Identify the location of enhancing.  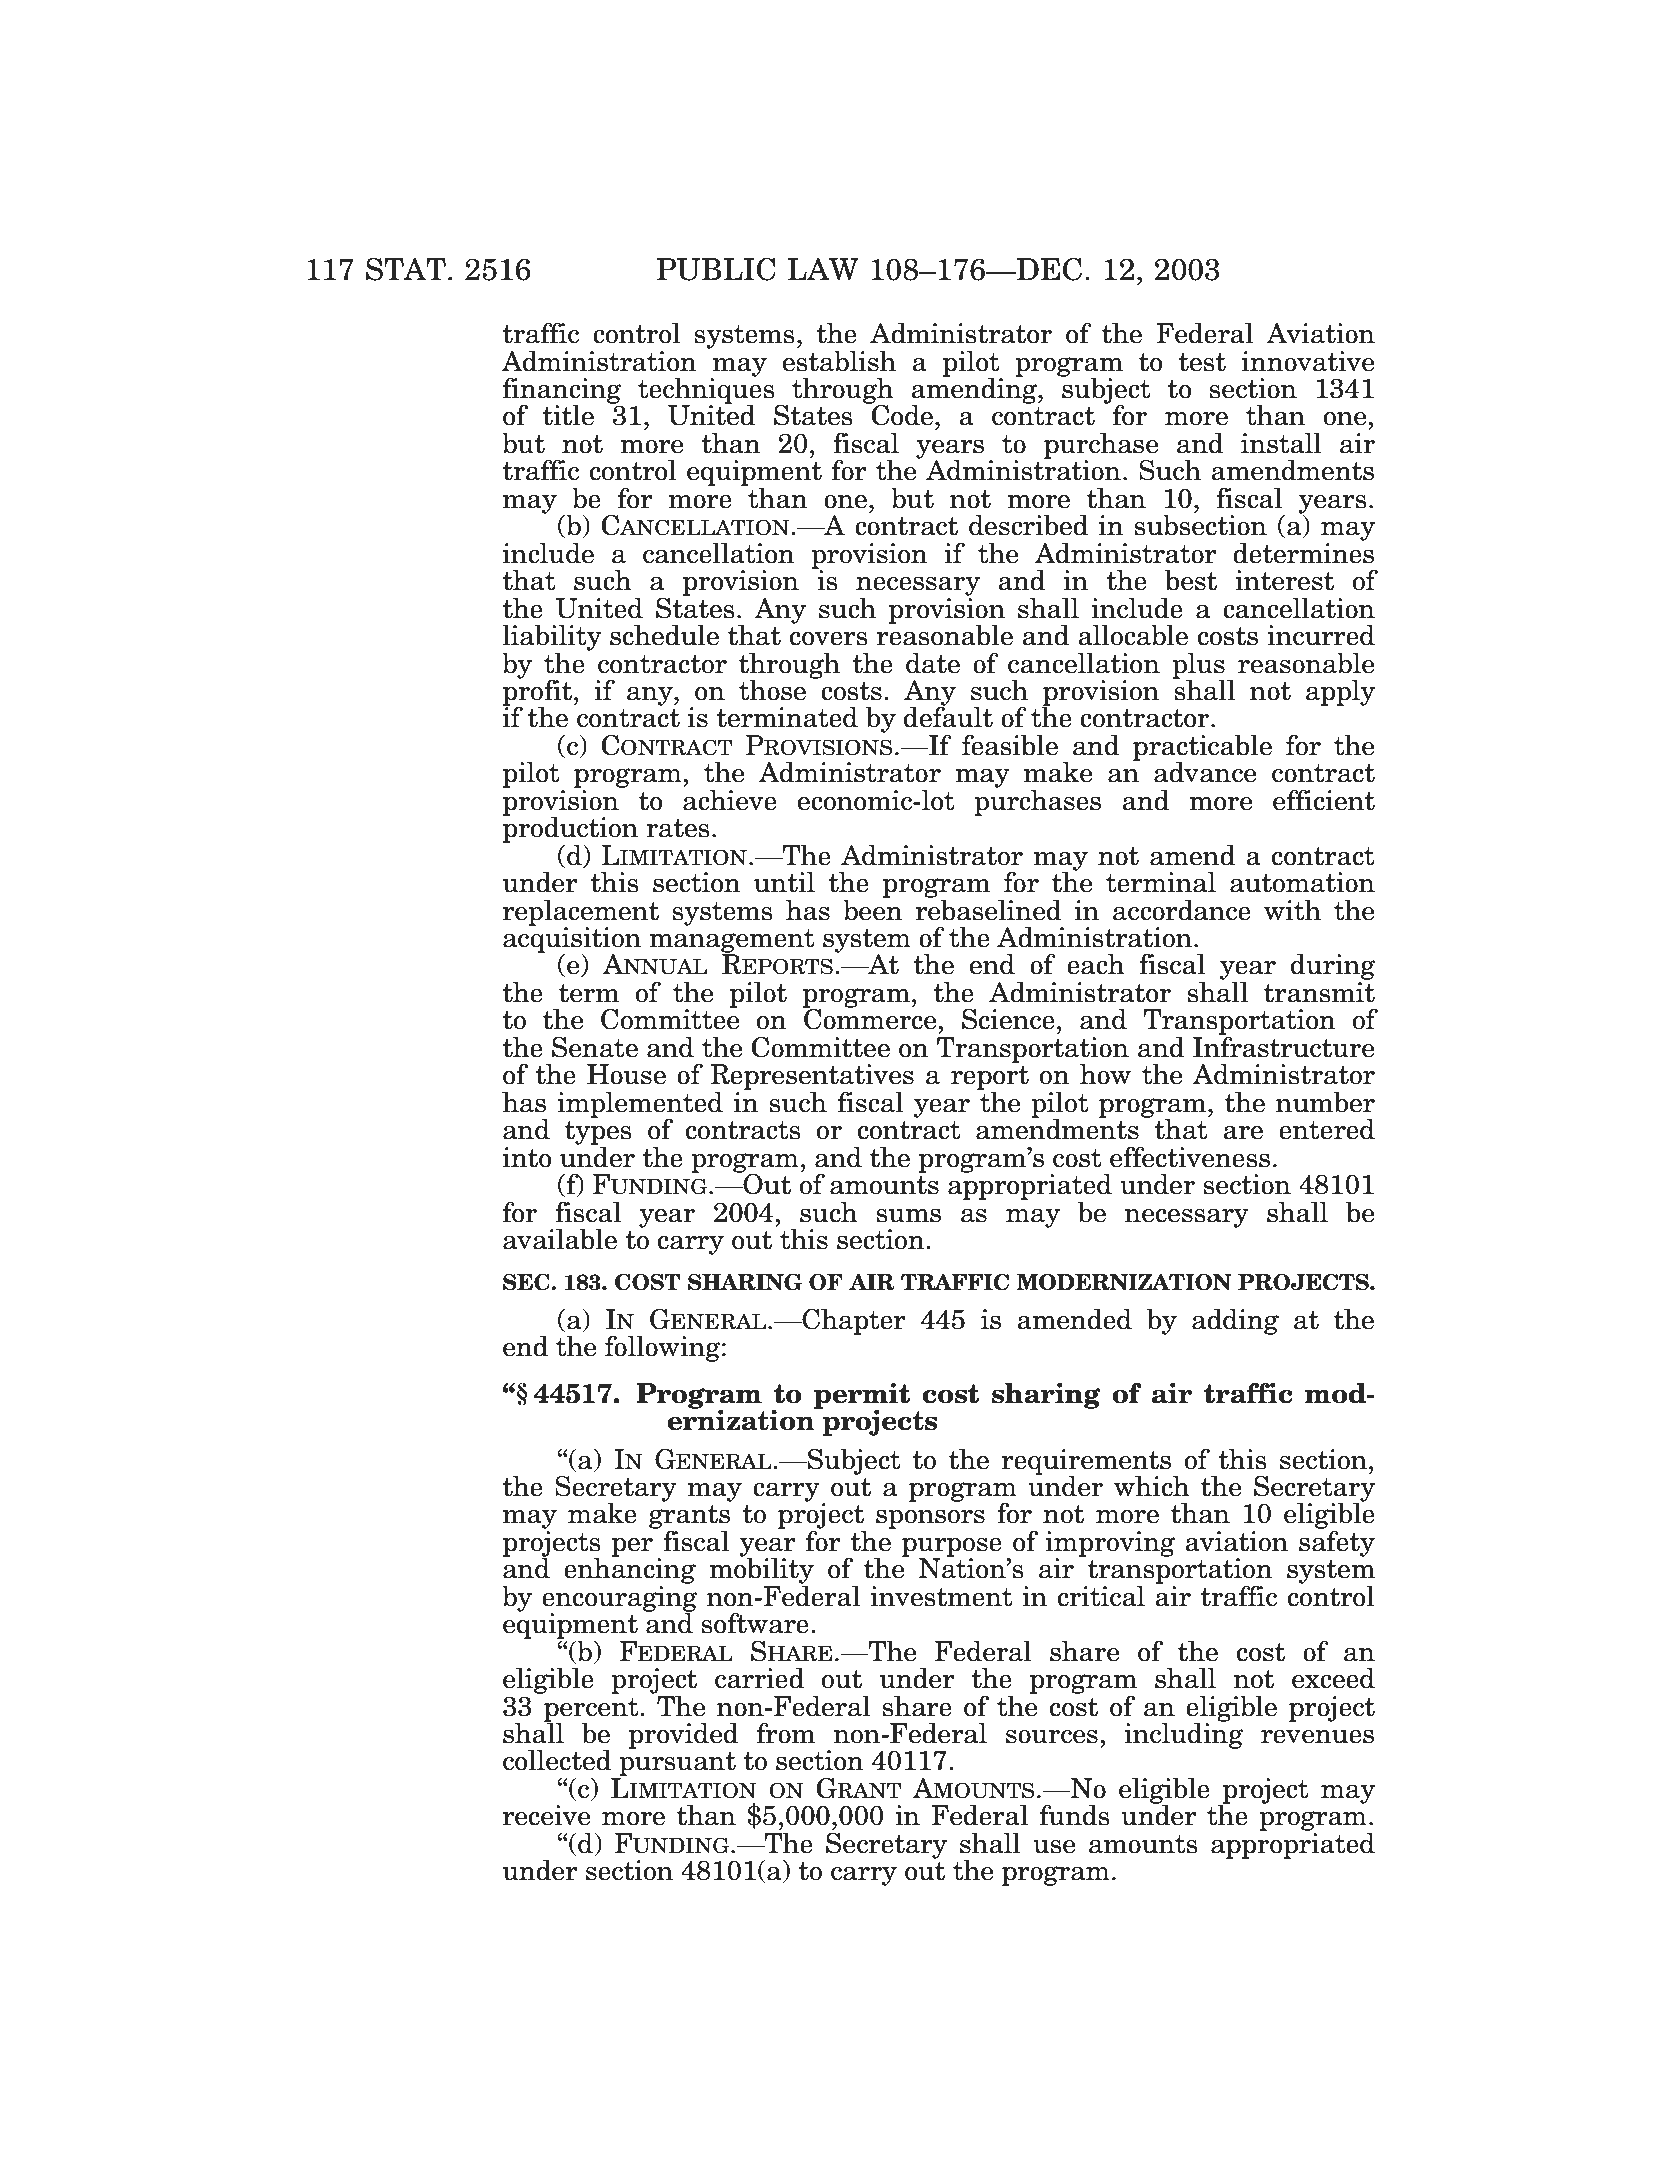
(630, 1570).
